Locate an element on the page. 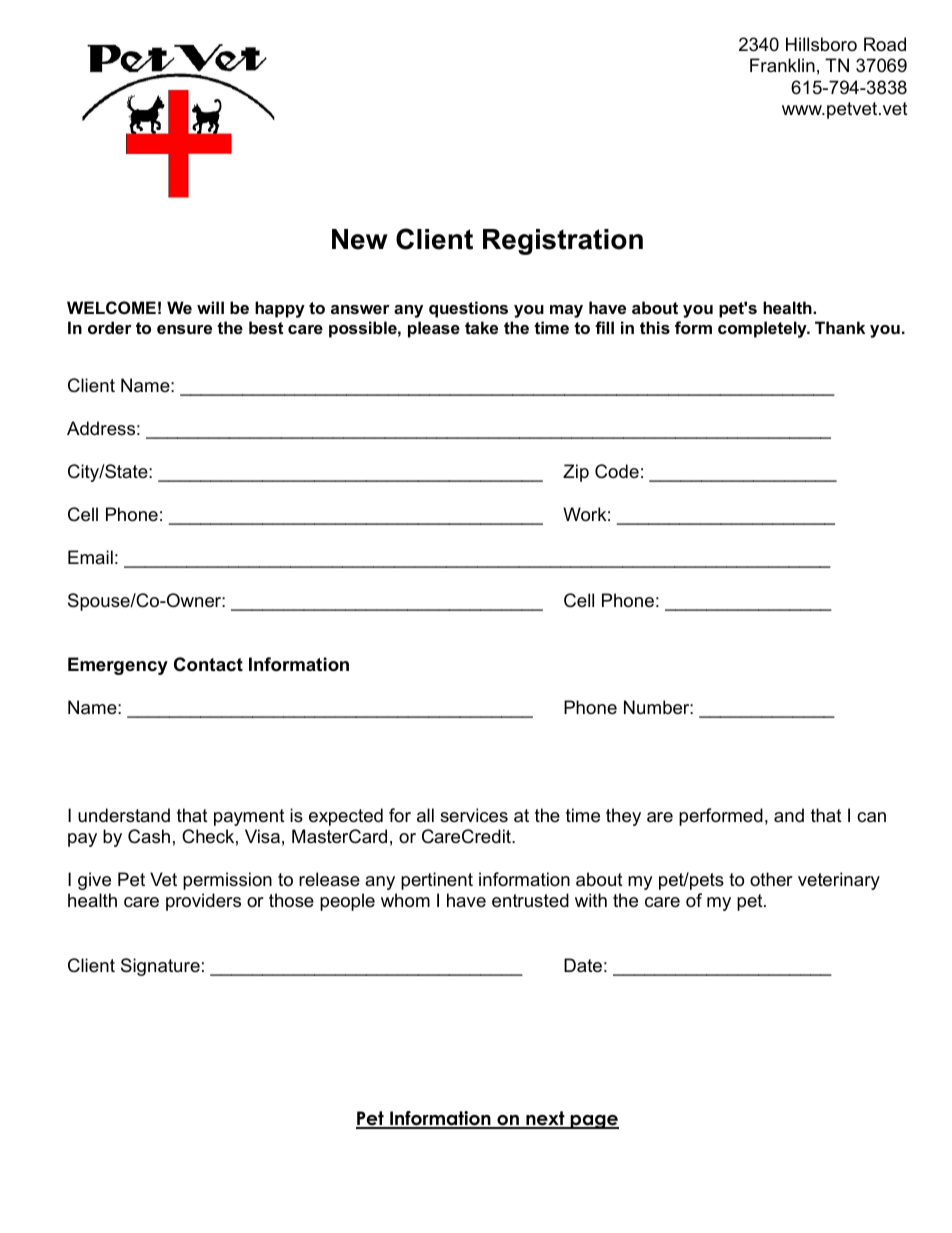 This page has width=952, height=1233. Signature is located at coordinates (160, 967).
